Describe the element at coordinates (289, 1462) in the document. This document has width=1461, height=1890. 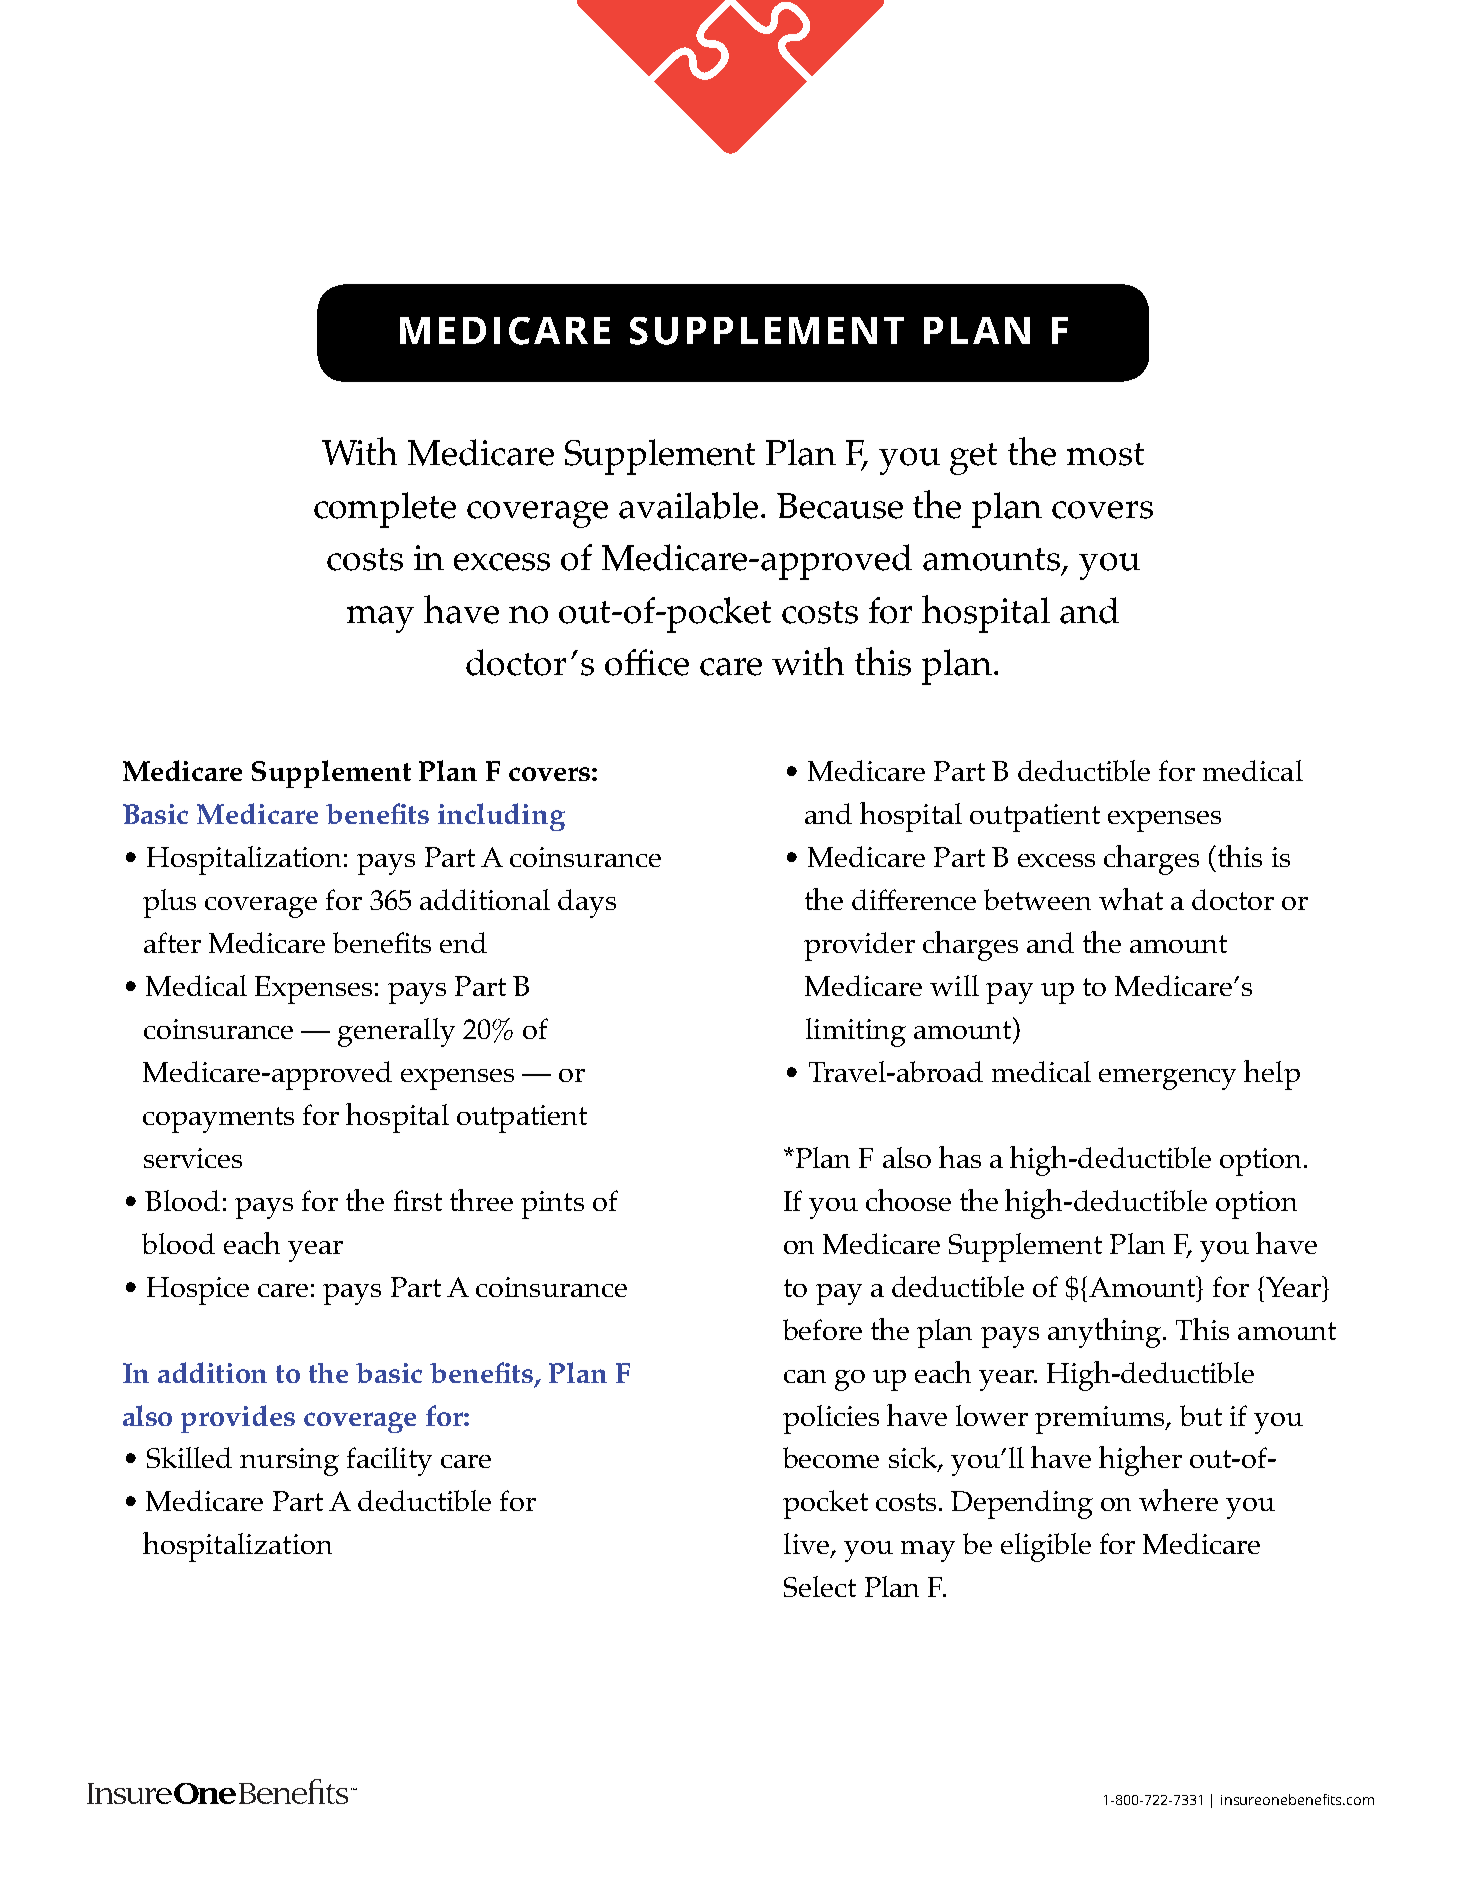
I see `nursing` at that location.
